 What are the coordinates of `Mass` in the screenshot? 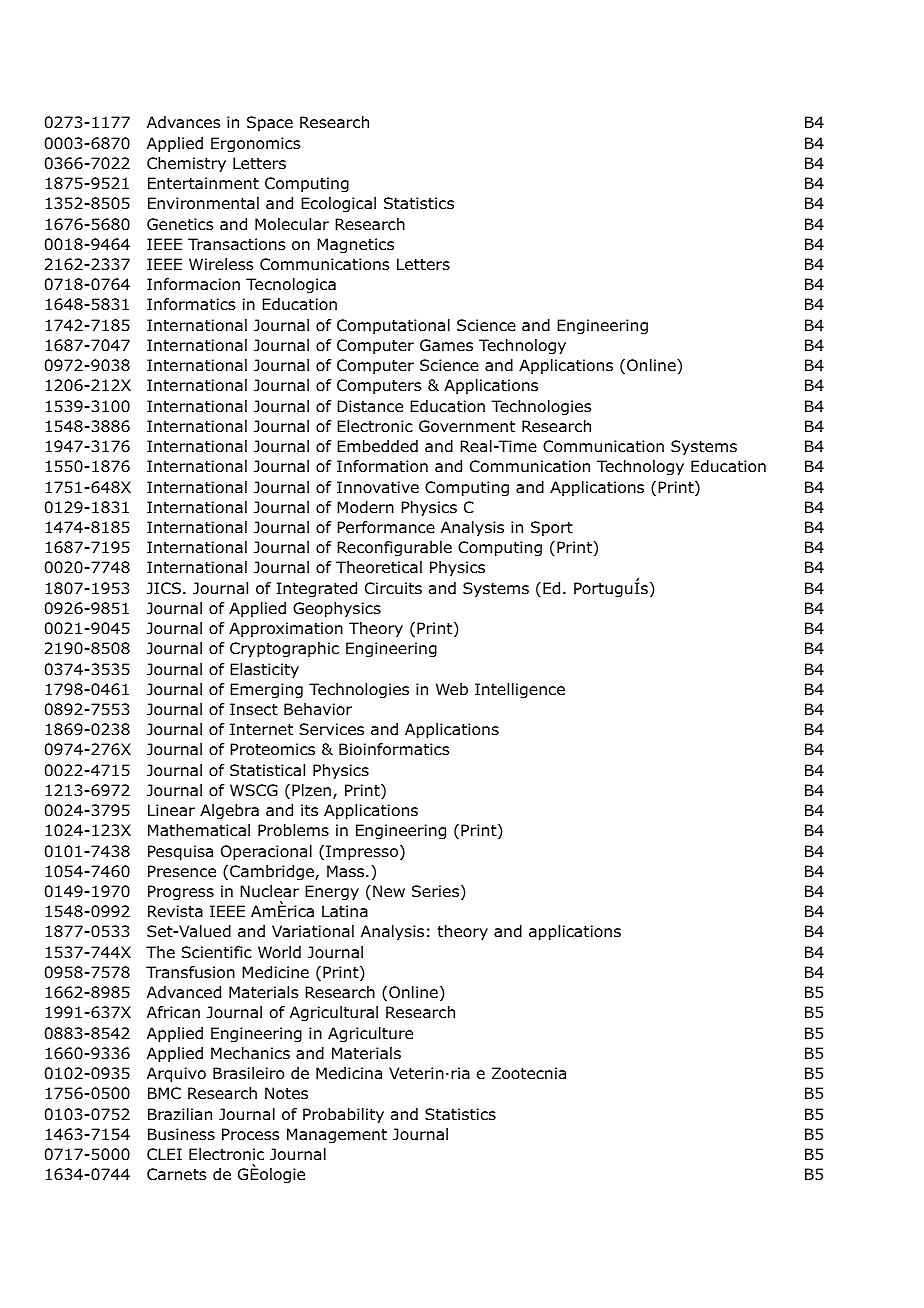 It's located at (347, 871).
